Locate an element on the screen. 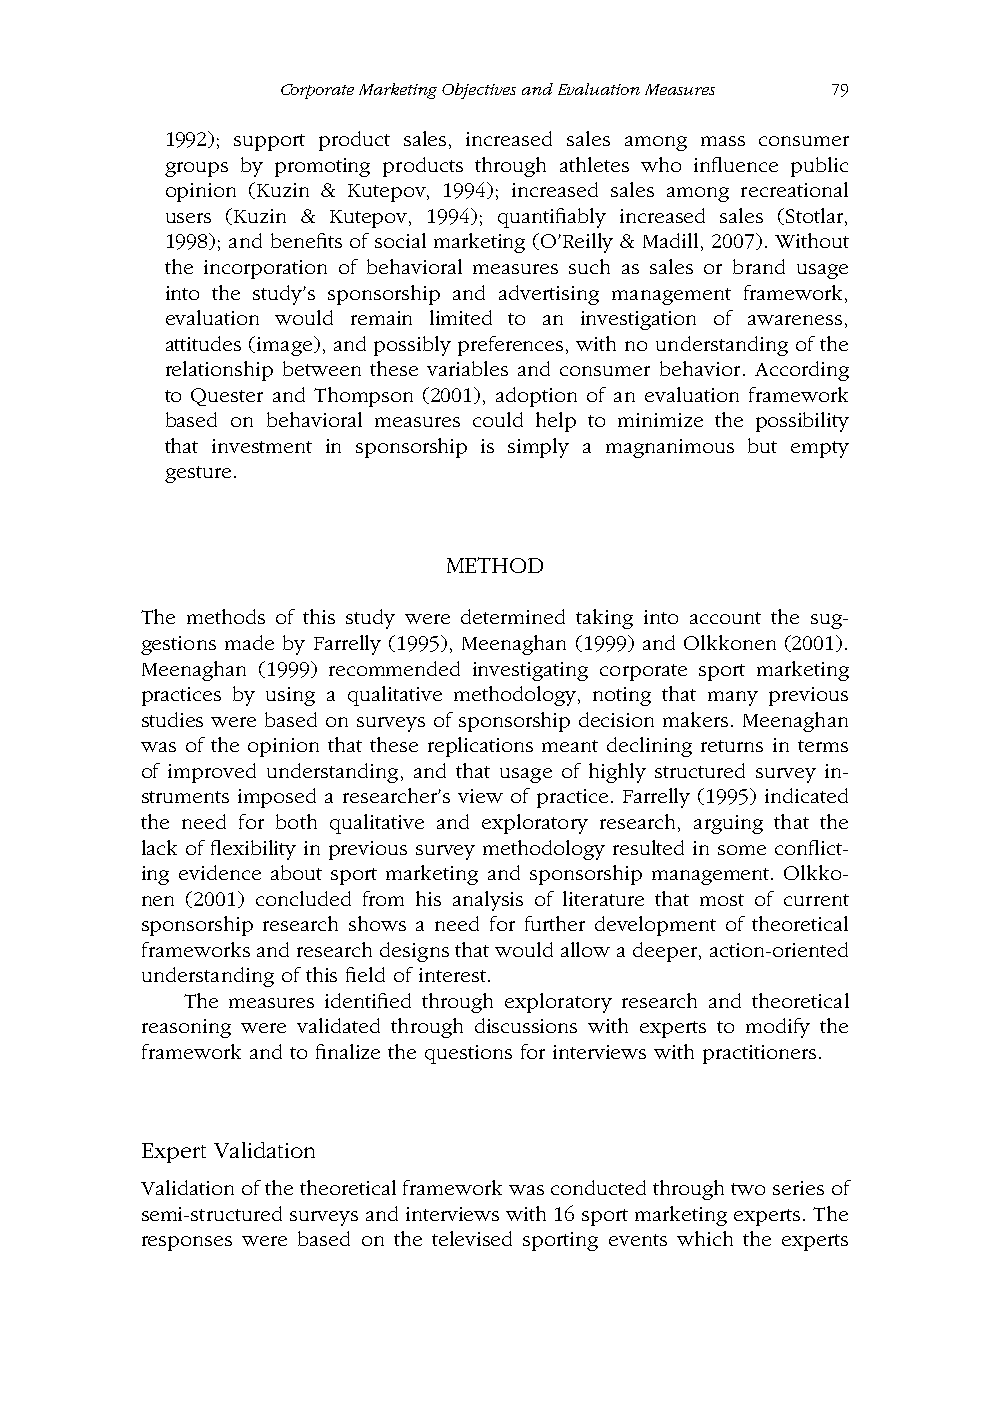  mass is located at coordinates (723, 141).
